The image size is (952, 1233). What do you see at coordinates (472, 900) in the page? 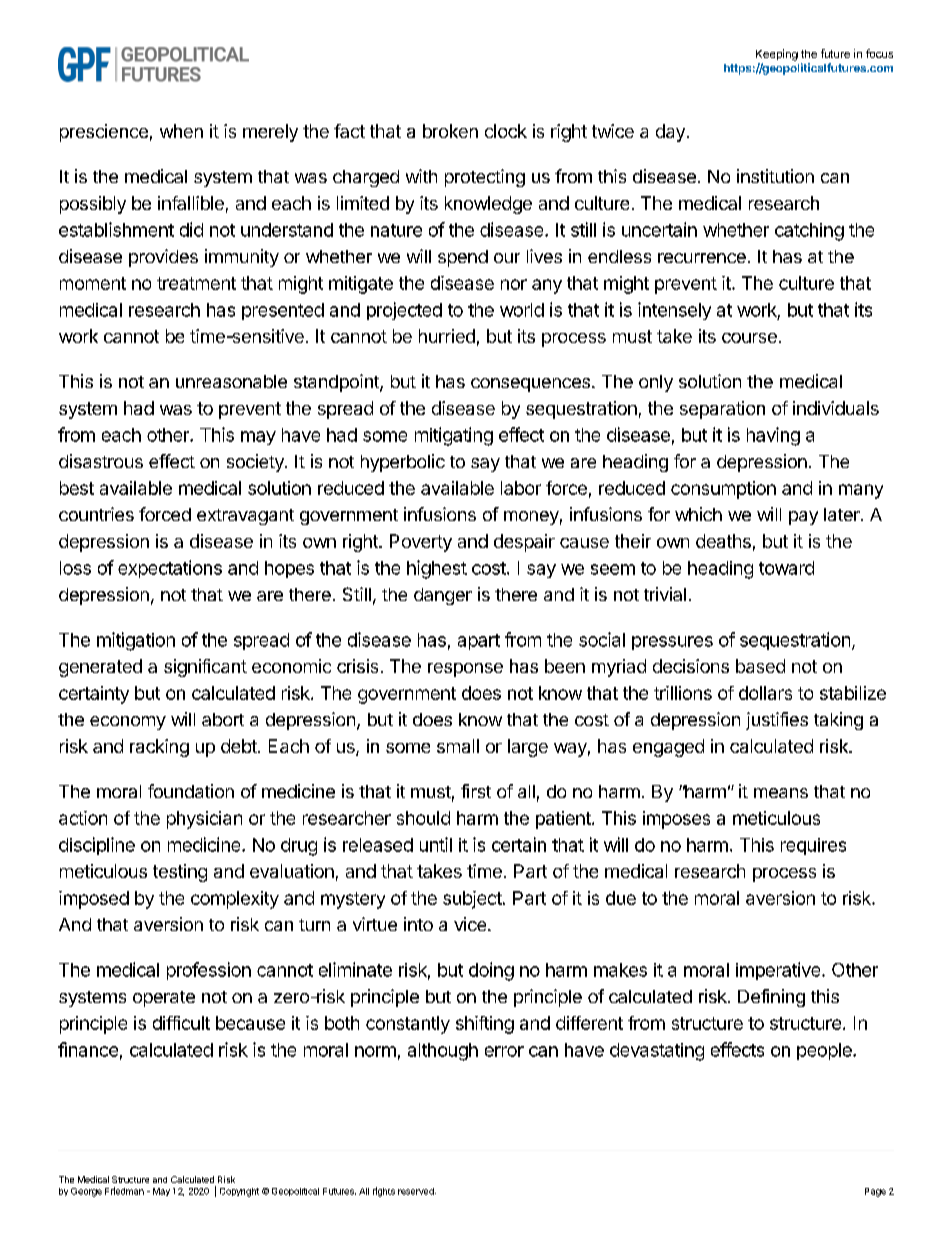
I see `subject` at bounding box center [472, 900].
